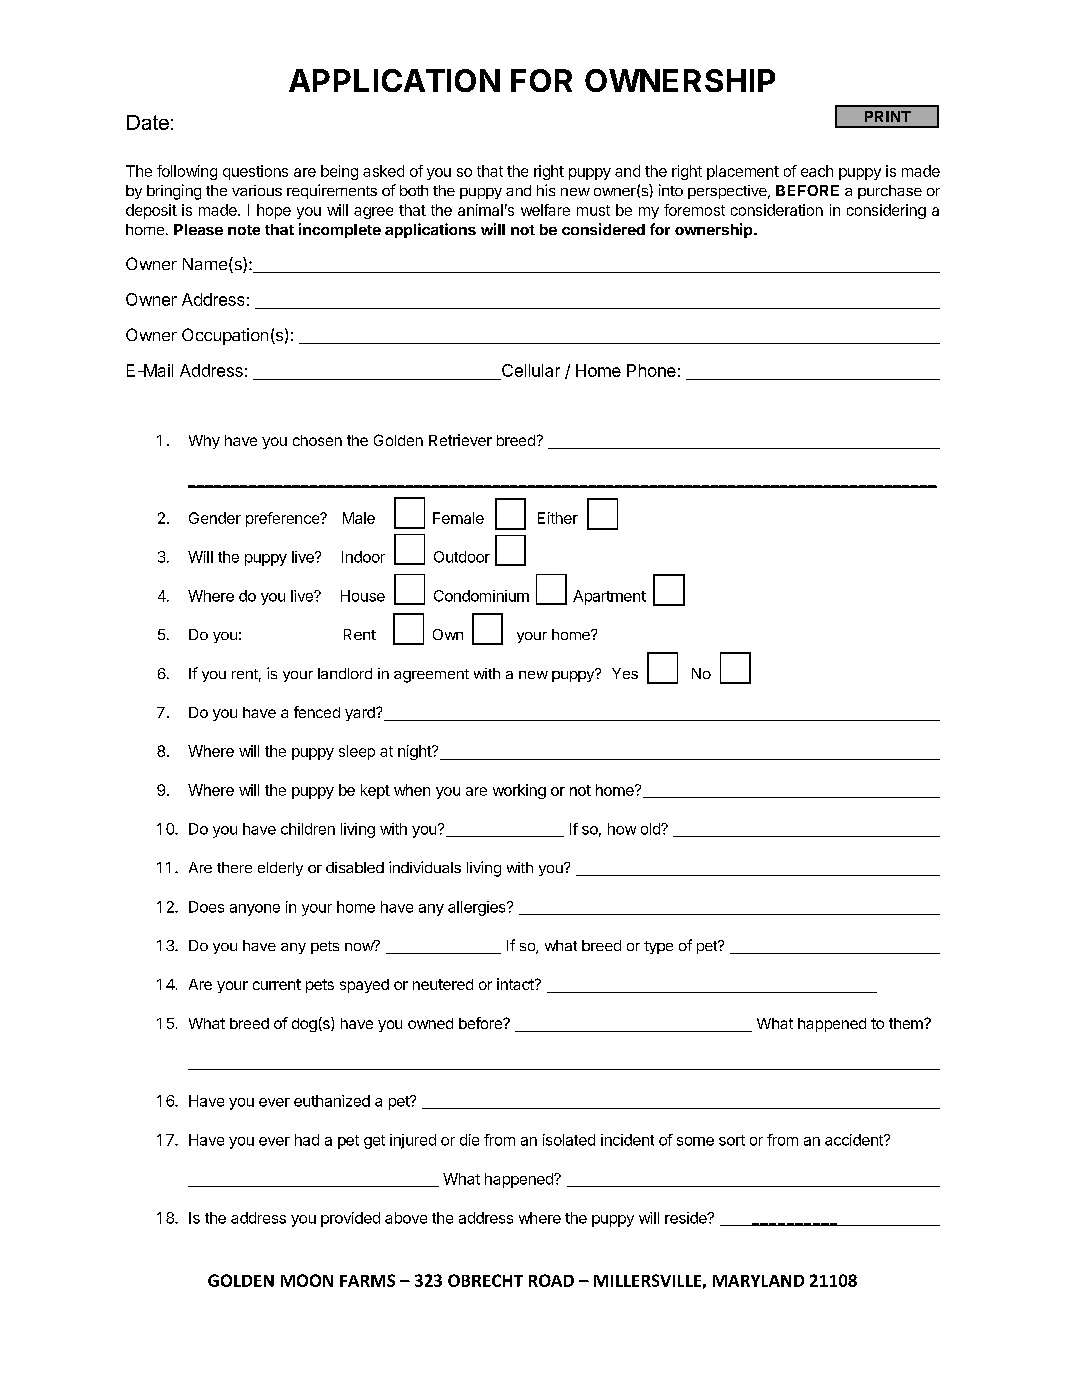 The height and width of the screenshot is (1378, 1065). What do you see at coordinates (817, 171) in the screenshot?
I see `each` at bounding box center [817, 171].
